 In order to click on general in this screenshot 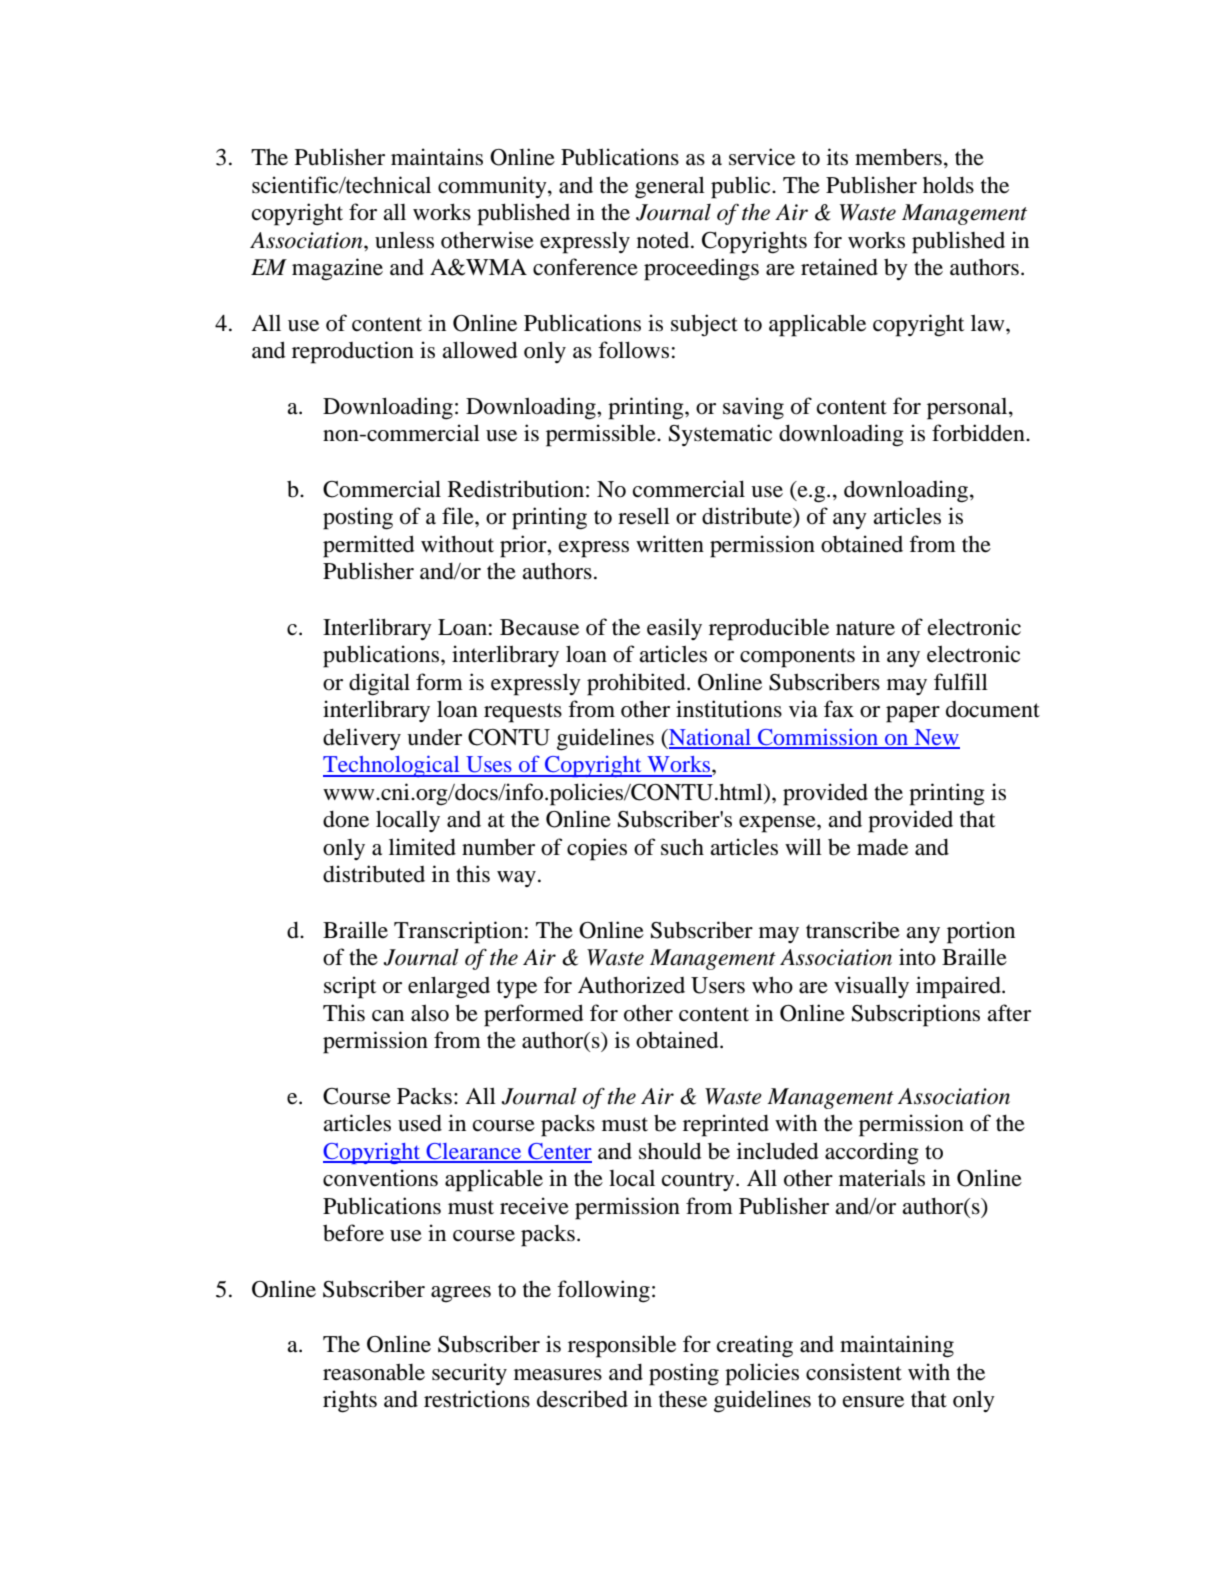, I will do `click(670, 187)`.
